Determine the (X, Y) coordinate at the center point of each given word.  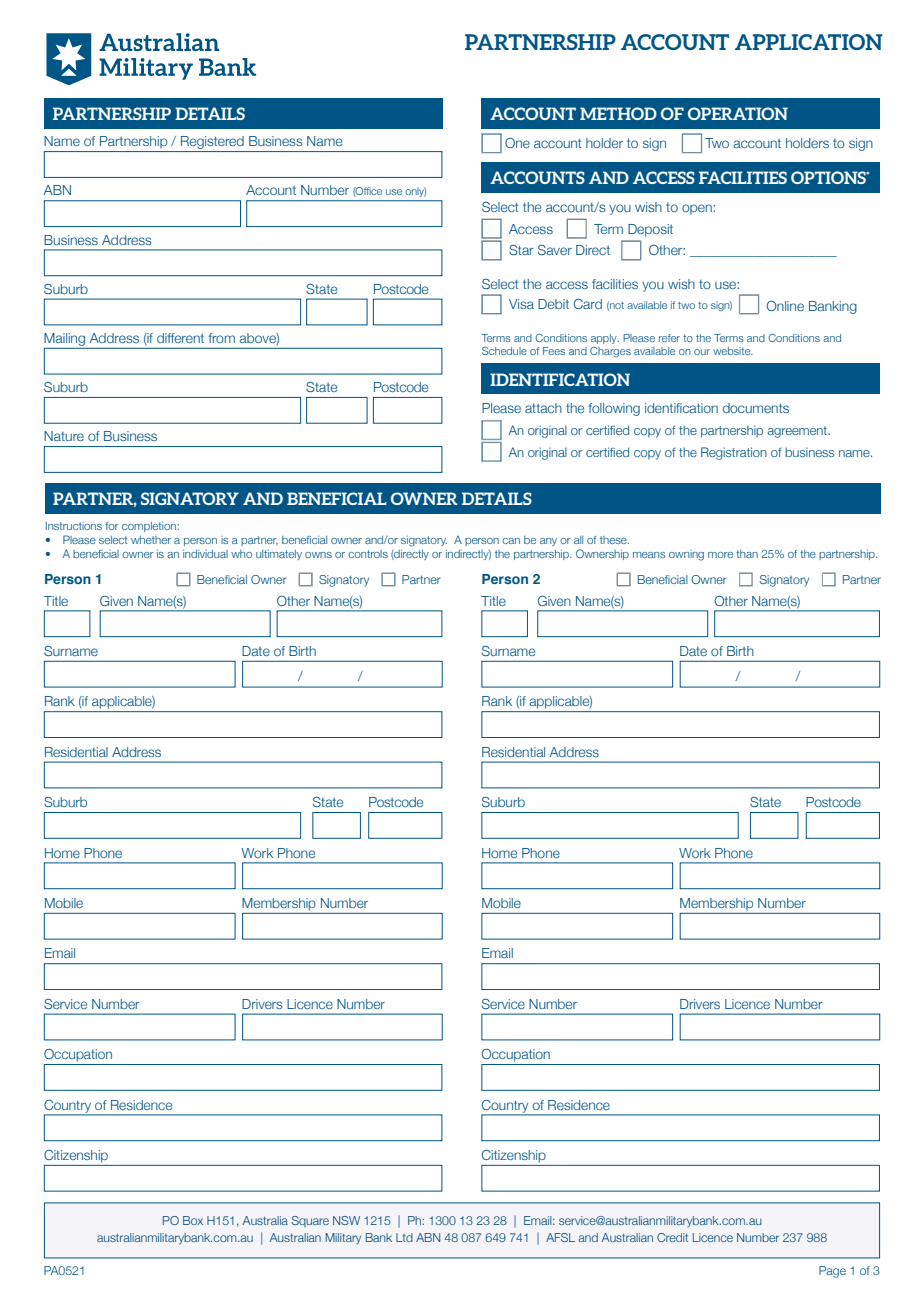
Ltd (404, 1237)
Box (193, 1220)
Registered (212, 144)
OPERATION (738, 113)
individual (205, 554)
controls (368, 554)
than (747, 554)
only (416, 192)
